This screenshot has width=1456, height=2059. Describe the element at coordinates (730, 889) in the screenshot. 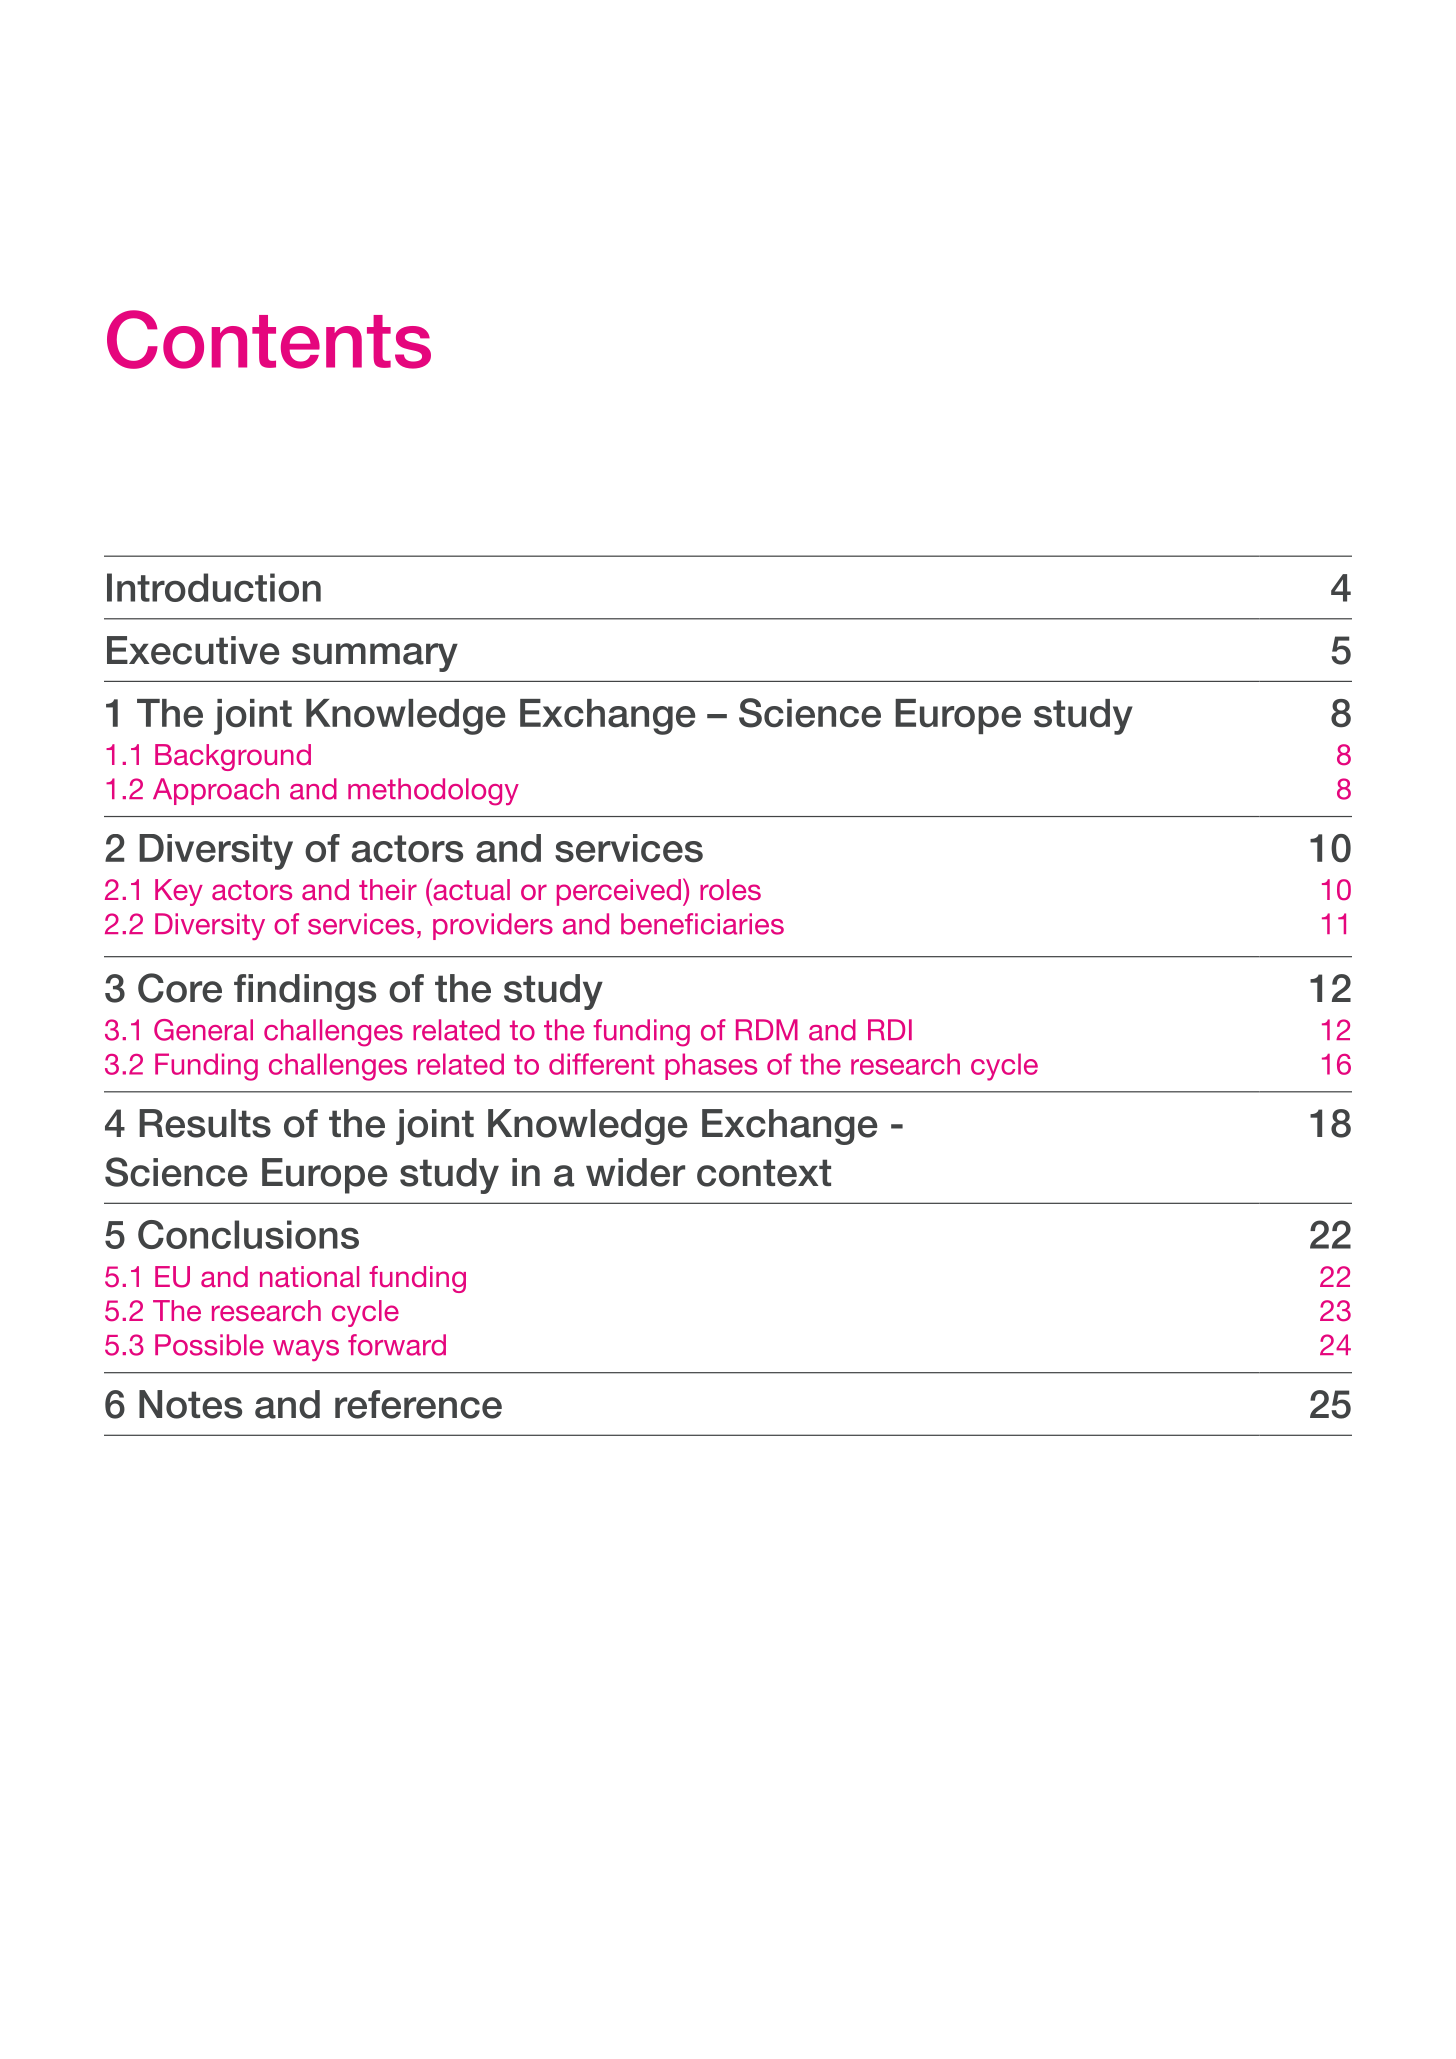

I see `roles` at that location.
